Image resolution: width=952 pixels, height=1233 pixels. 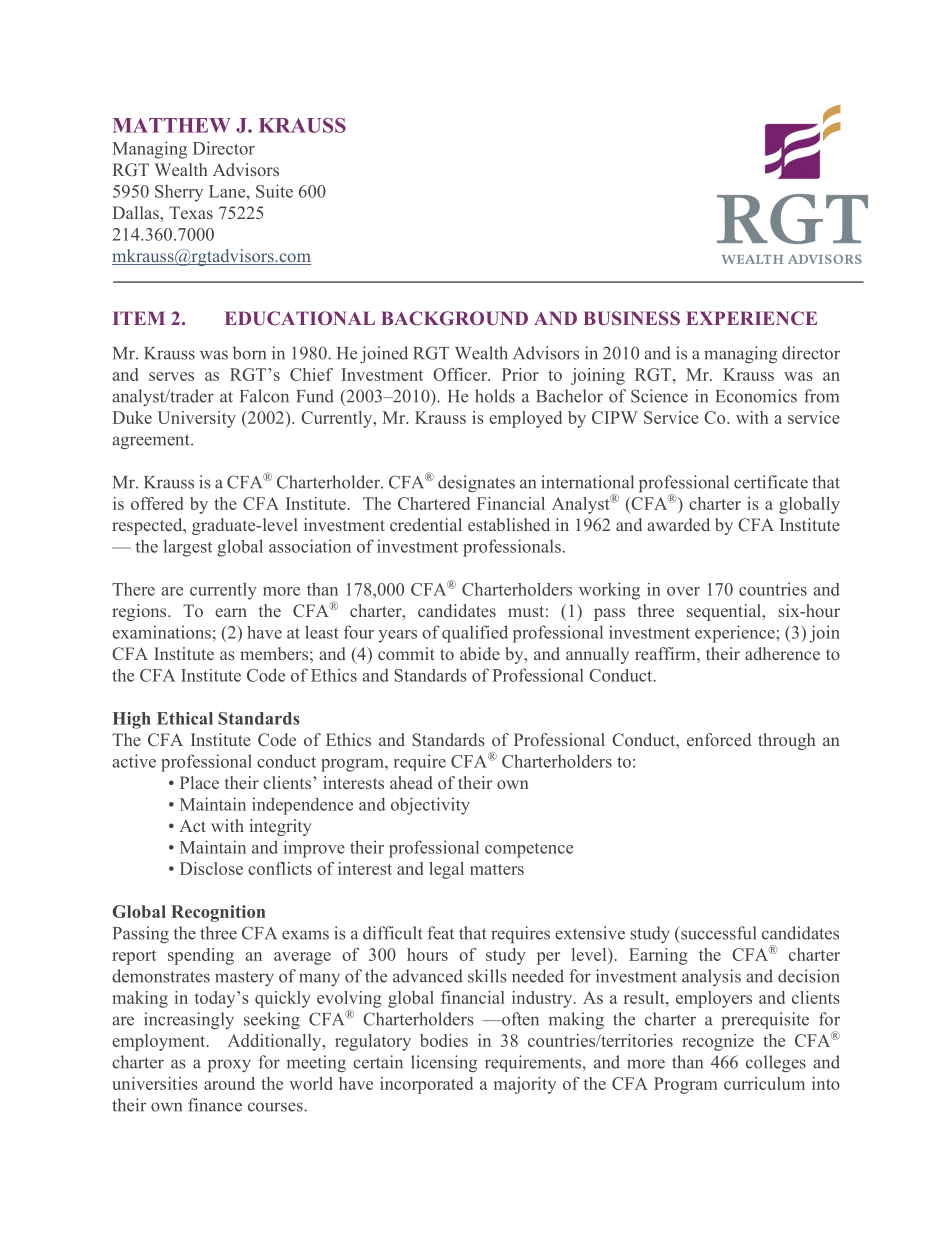 I want to click on successful, so click(x=717, y=933).
